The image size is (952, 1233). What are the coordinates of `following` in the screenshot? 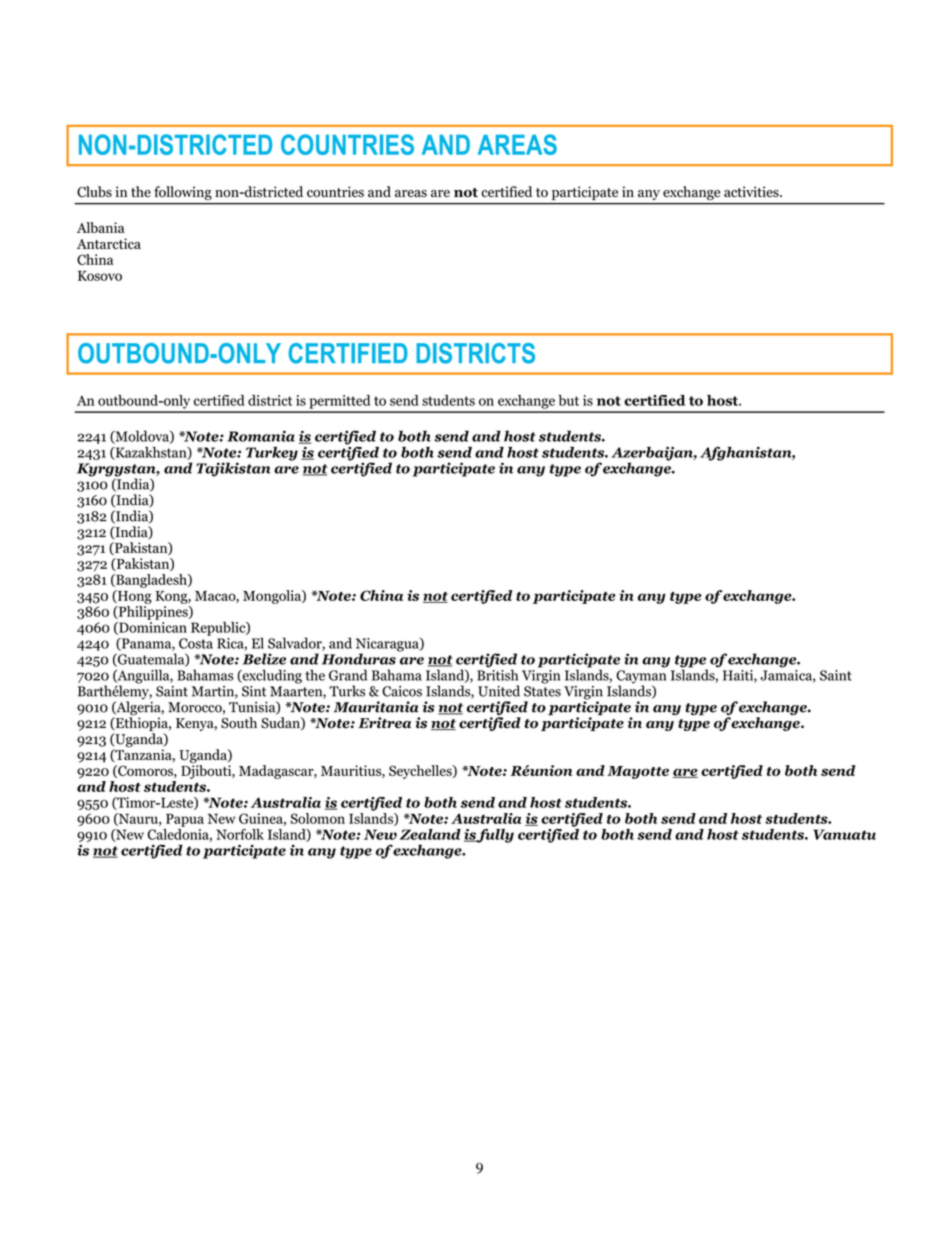 It's located at (183, 193).
